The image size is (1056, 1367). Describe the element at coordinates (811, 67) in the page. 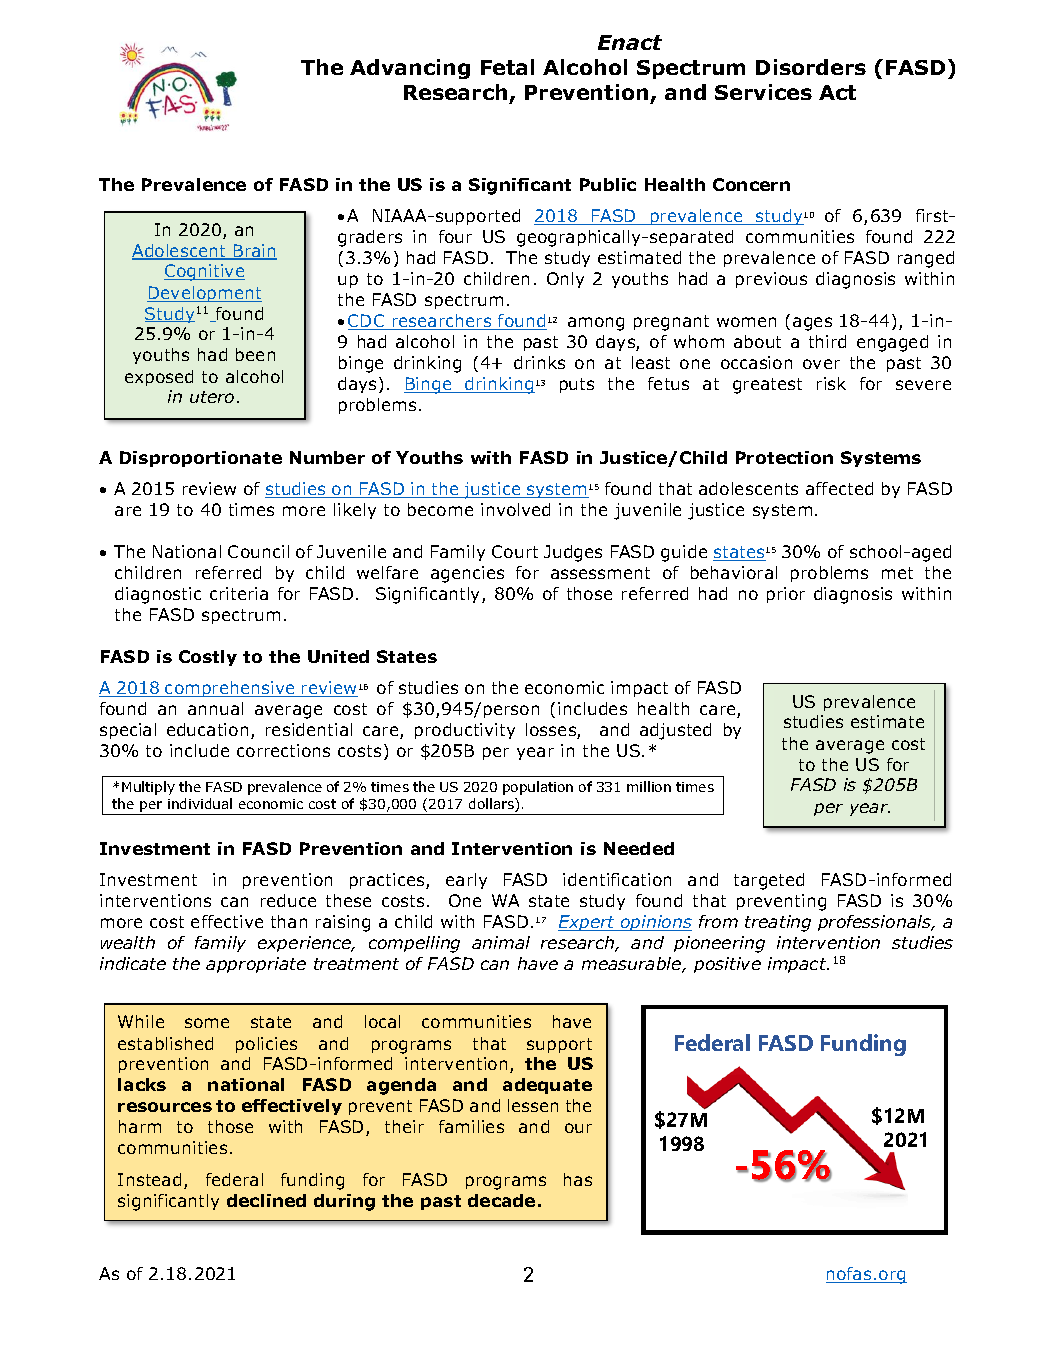

I see `Disorders` at that location.
